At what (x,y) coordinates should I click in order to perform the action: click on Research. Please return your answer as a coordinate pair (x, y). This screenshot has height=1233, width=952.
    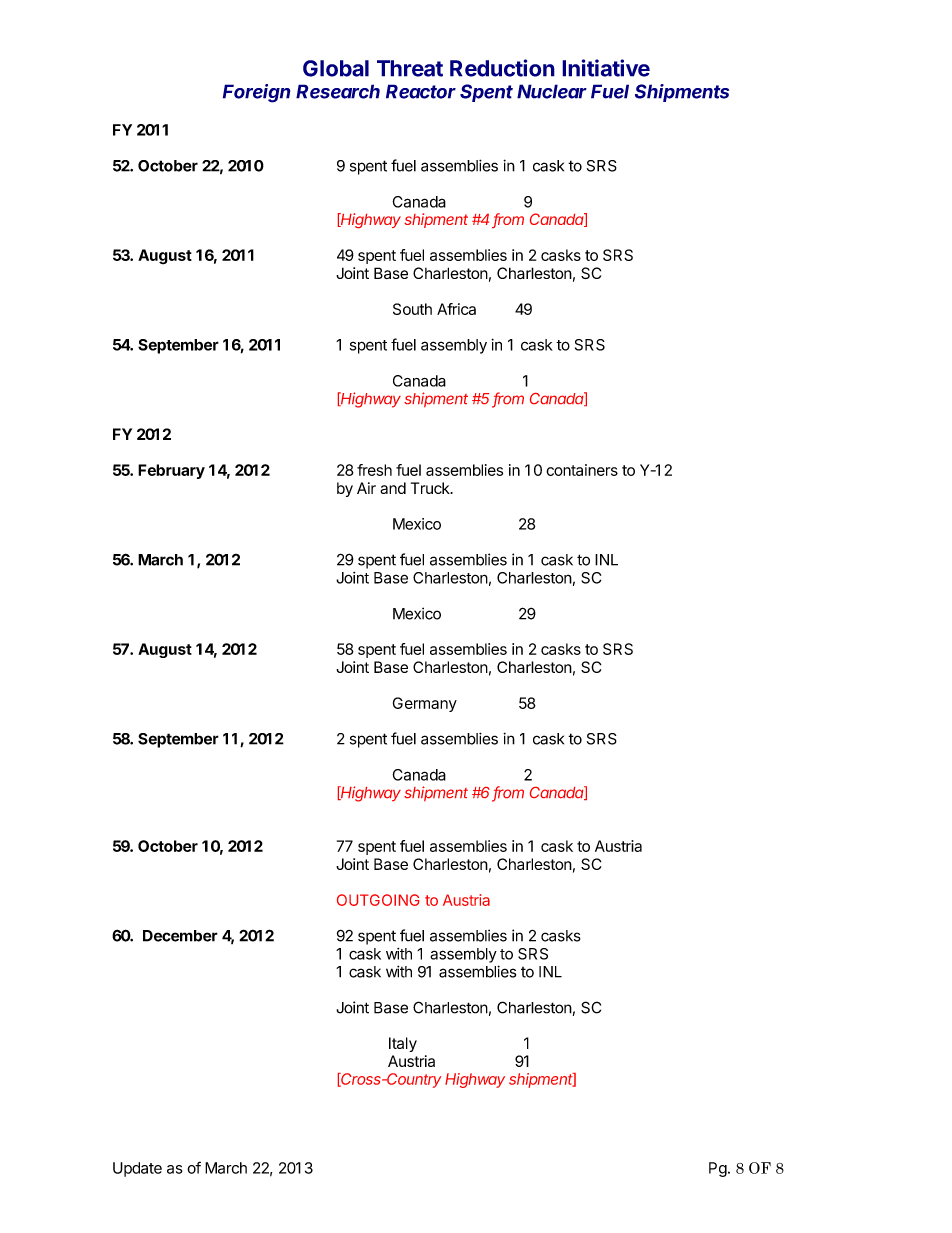
    Looking at the image, I should click on (338, 91).
